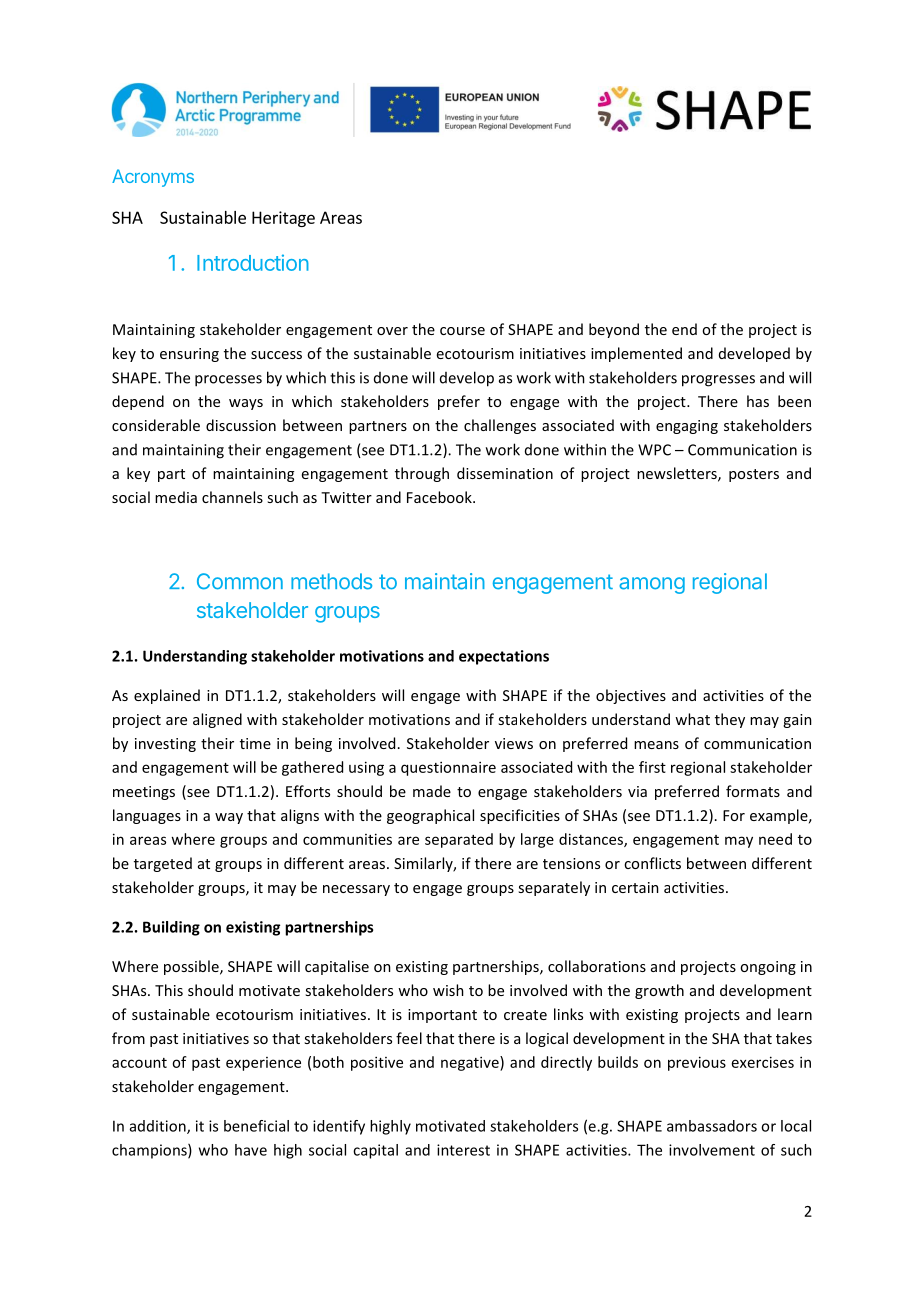  I want to click on Facebook, so click(440, 497).
